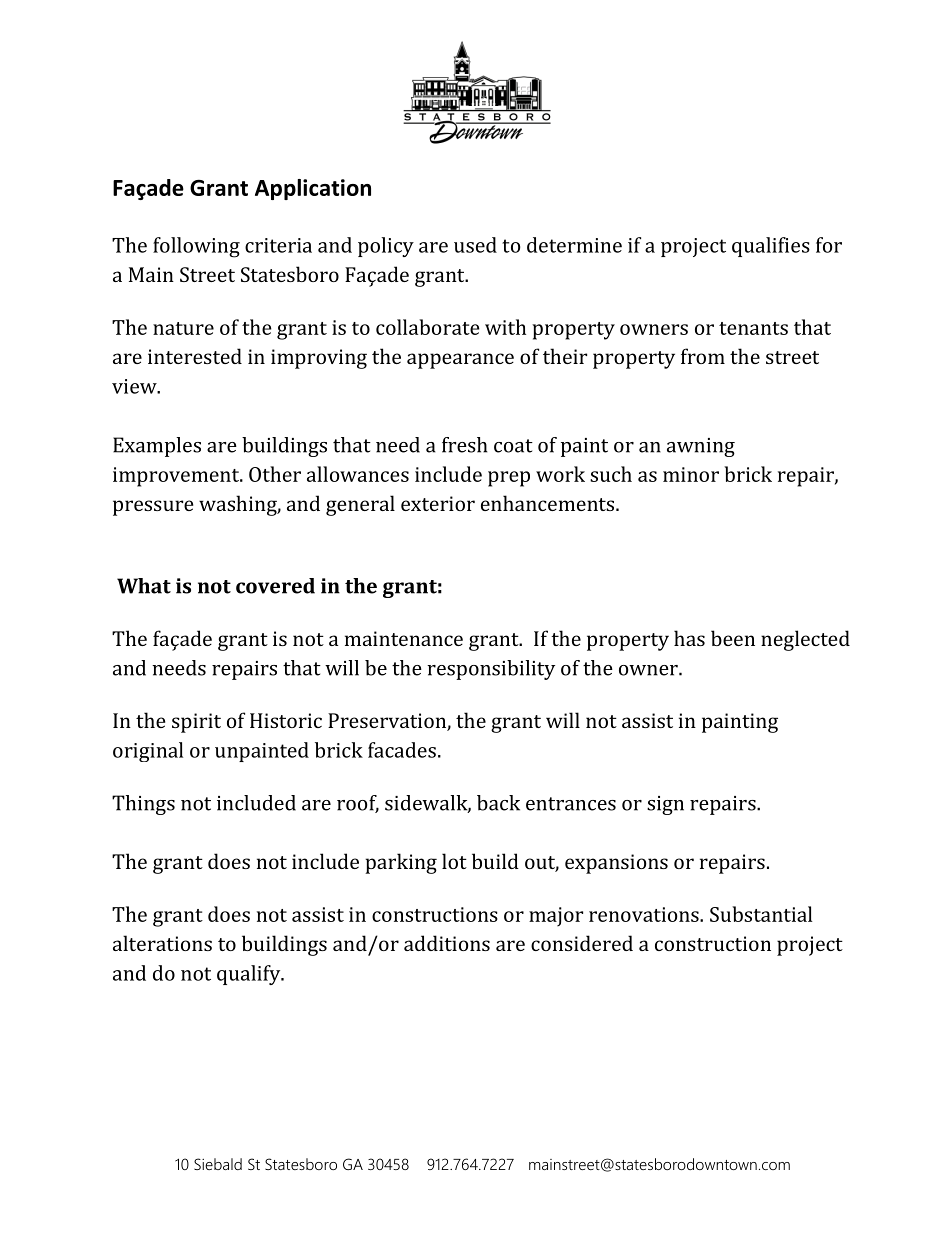 The image size is (952, 1233). I want to click on following, so click(196, 247).
